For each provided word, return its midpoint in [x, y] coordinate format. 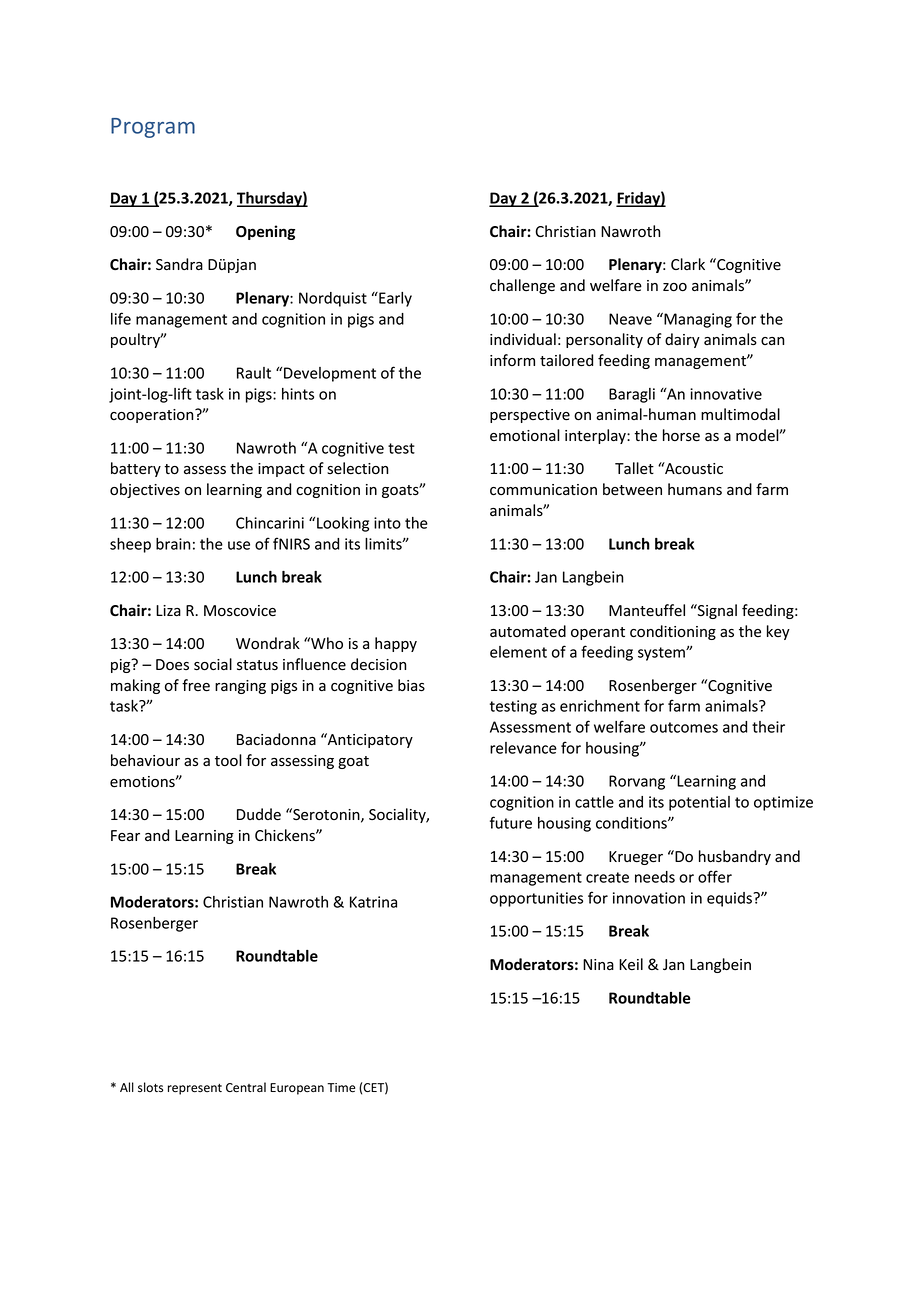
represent [195, 1089]
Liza [168, 611]
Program [153, 128]
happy [396, 644]
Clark [688, 264]
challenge [522, 286]
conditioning [673, 632]
